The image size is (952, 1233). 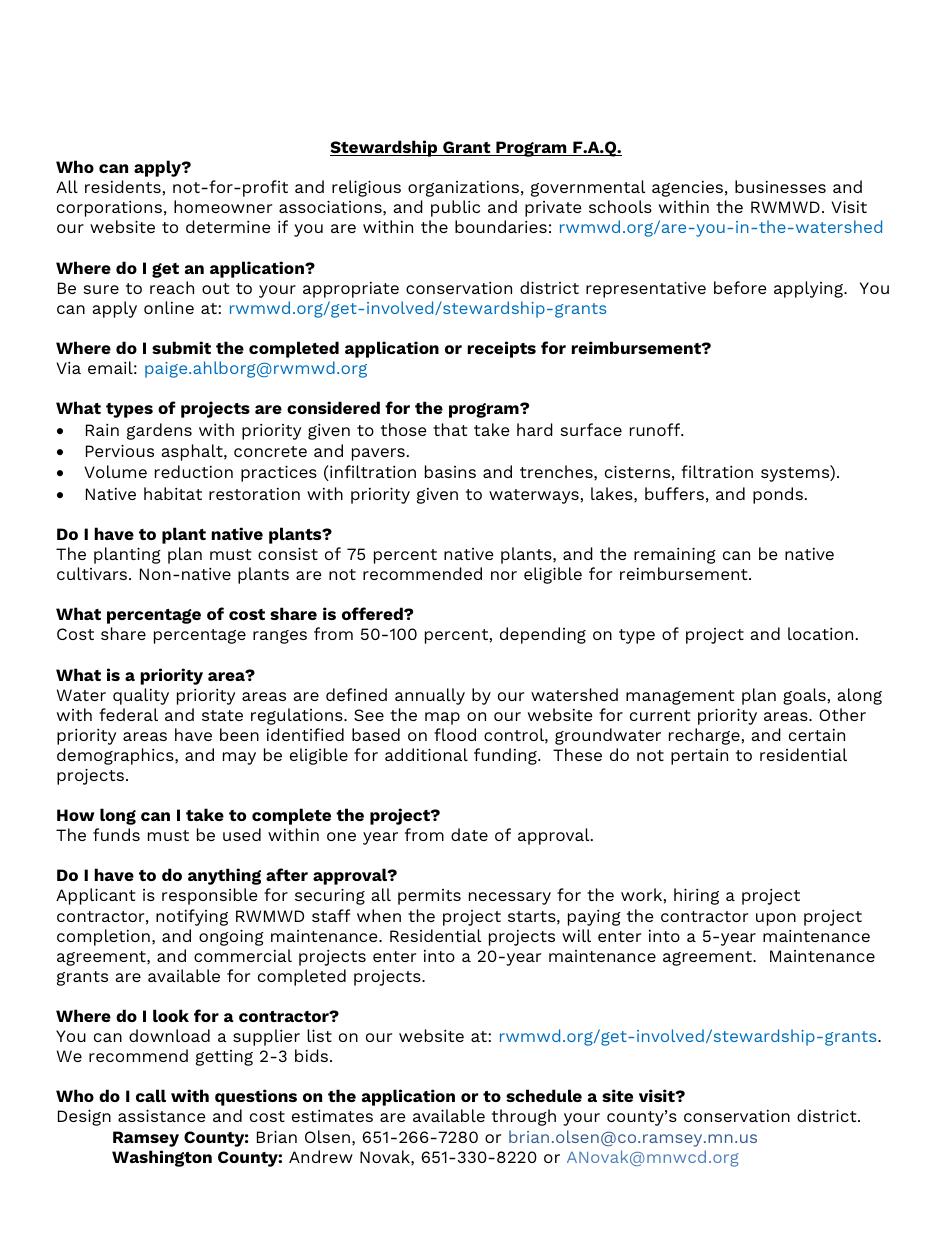 I want to click on ponds, so click(x=778, y=495).
